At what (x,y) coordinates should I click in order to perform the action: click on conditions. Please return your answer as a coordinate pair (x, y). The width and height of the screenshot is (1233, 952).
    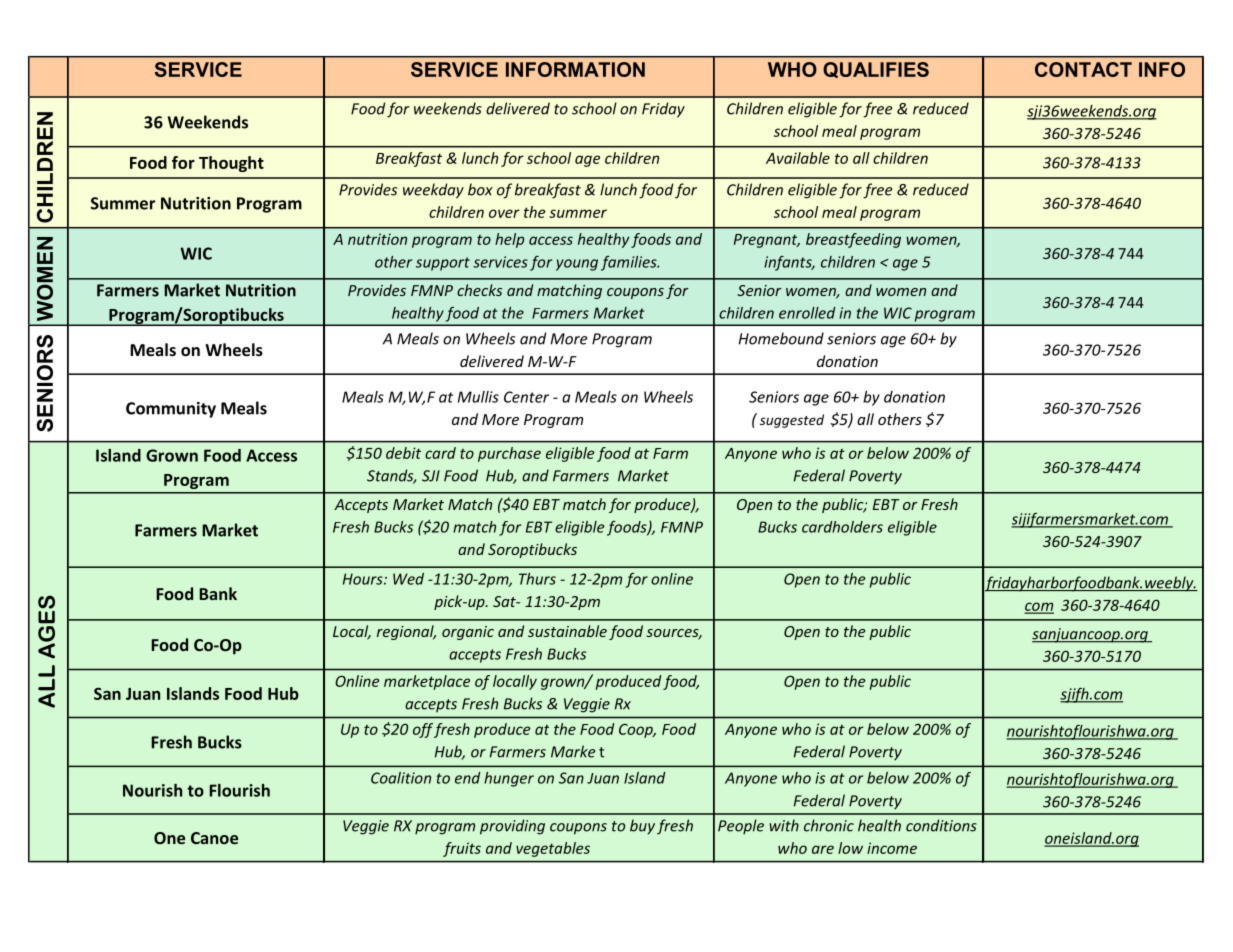
    Looking at the image, I should click on (941, 825).
